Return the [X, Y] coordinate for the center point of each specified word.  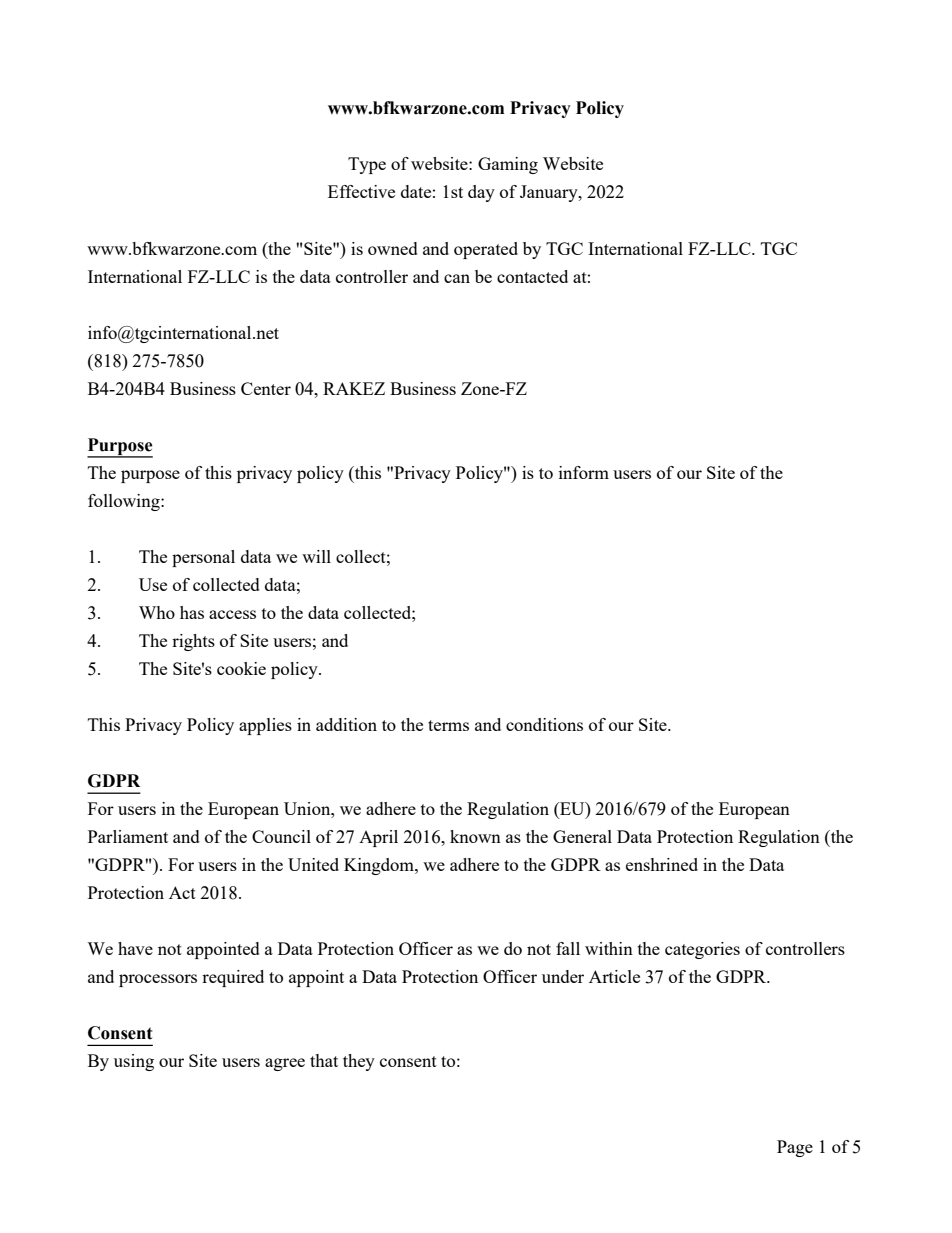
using [134, 1062]
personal [203, 558]
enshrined [662, 864]
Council [281, 836]
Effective [361, 191]
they [359, 1062]
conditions [544, 724]
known [475, 836]
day [481, 193]
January [550, 193]
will [316, 556]
